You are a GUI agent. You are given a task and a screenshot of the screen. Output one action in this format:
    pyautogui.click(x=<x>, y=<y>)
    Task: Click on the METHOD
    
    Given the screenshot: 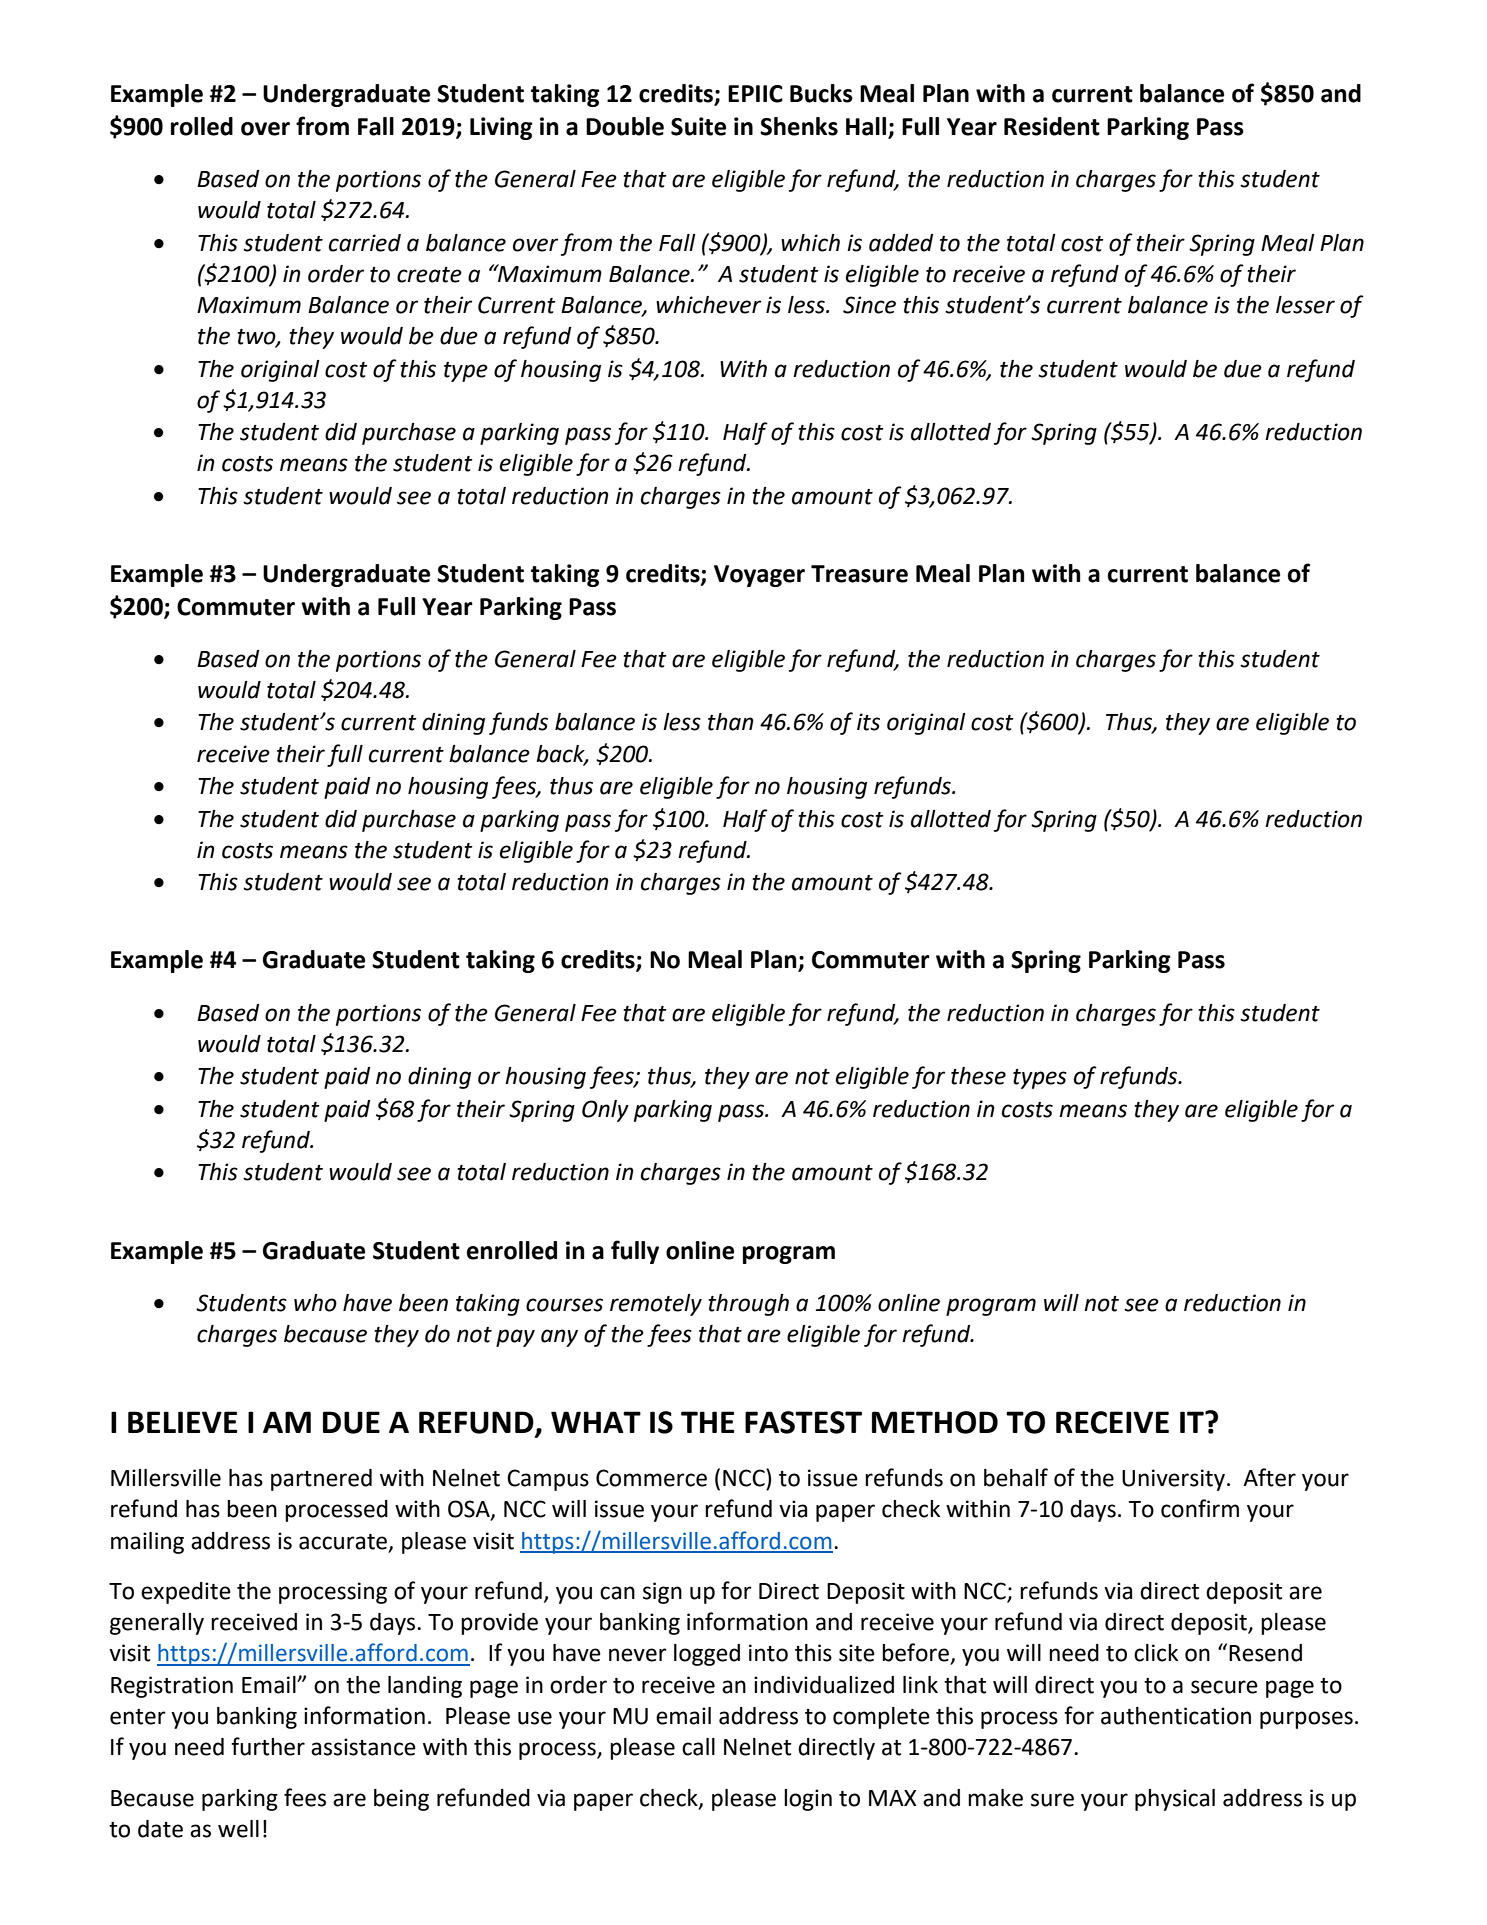 What is the action you would take?
    pyautogui.click(x=935, y=1422)
